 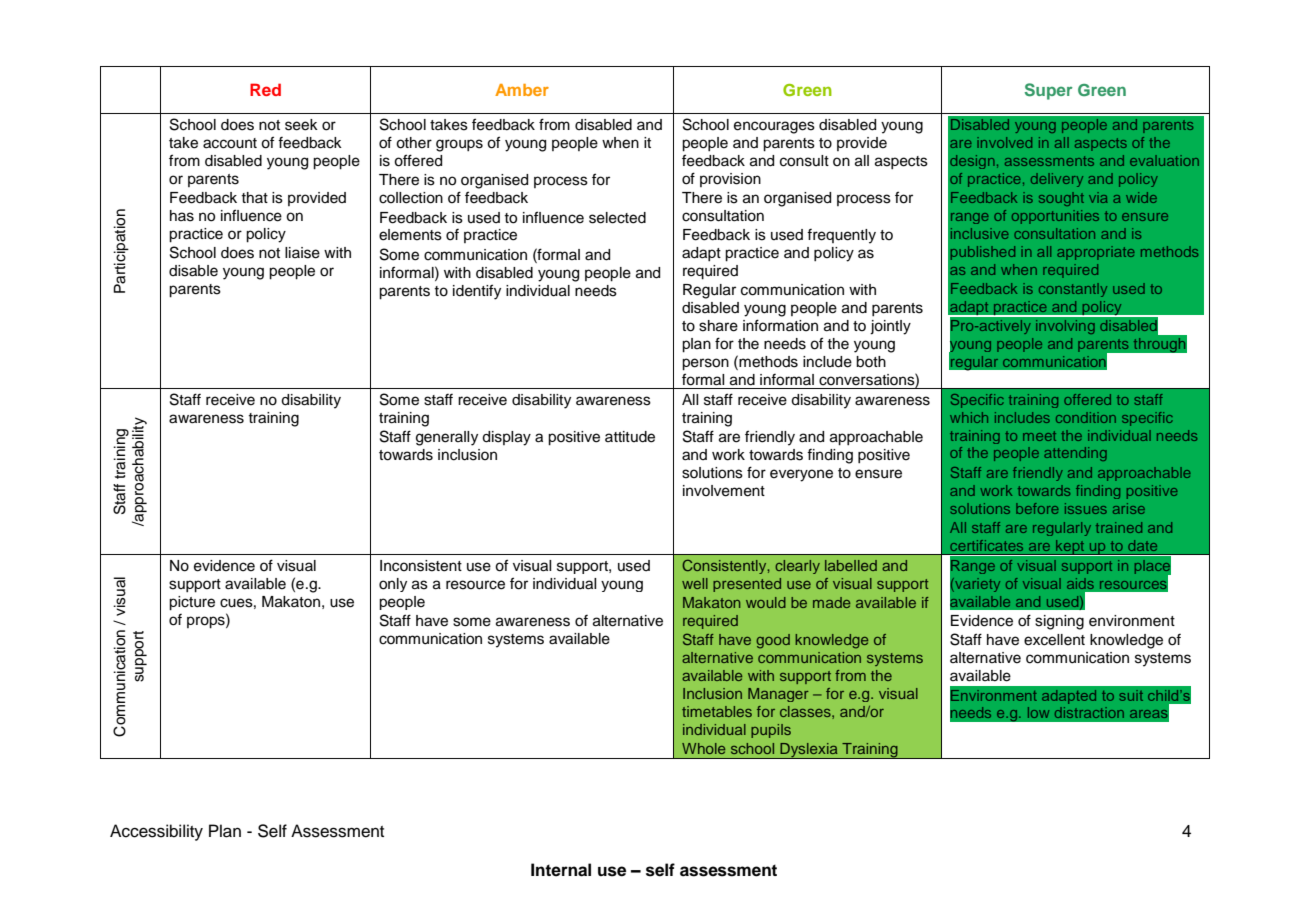 I want to click on Internal, so click(x=561, y=870).
